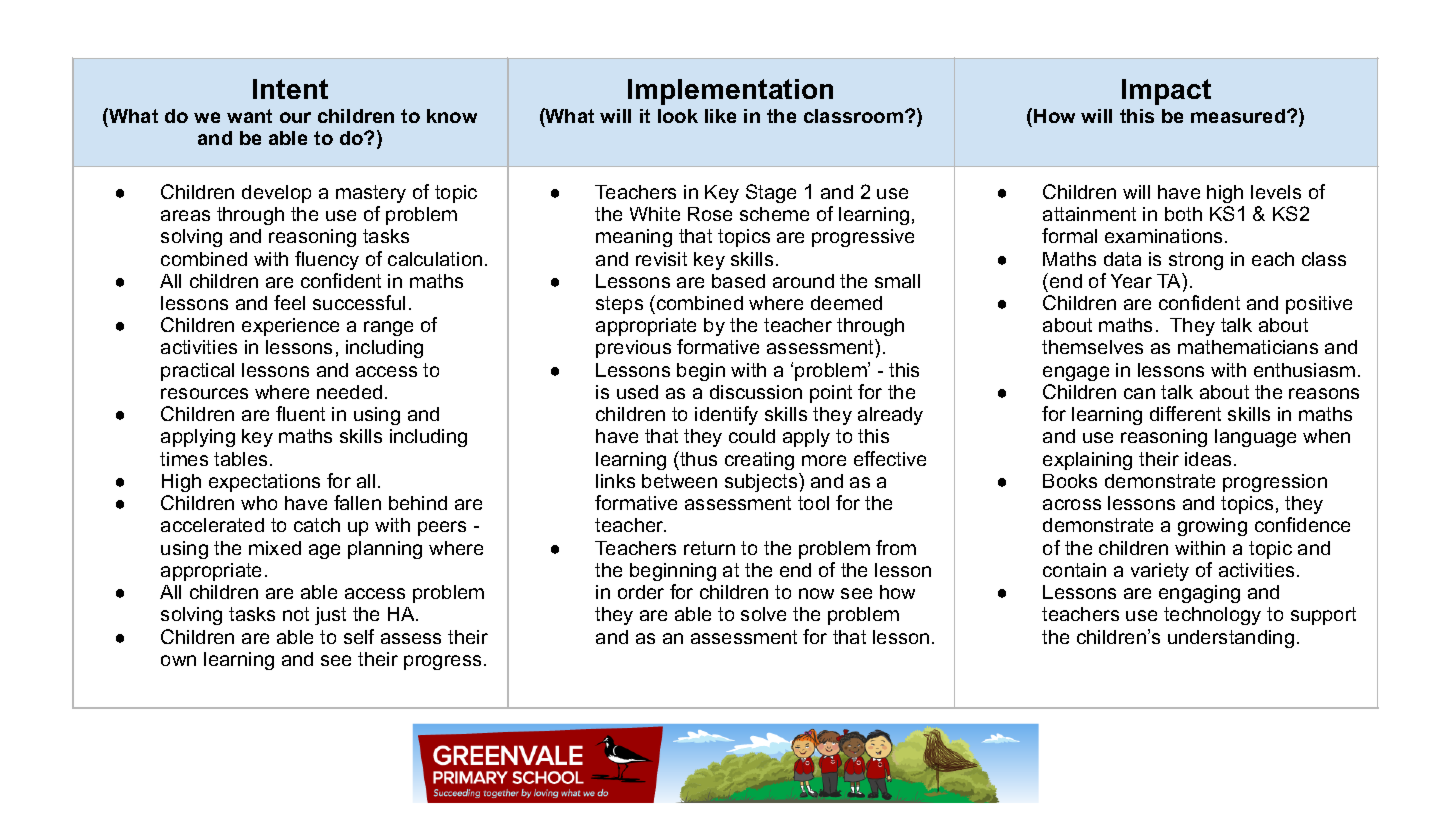 The height and width of the screenshot is (819, 1456). I want to click on creating, so click(759, 461).
